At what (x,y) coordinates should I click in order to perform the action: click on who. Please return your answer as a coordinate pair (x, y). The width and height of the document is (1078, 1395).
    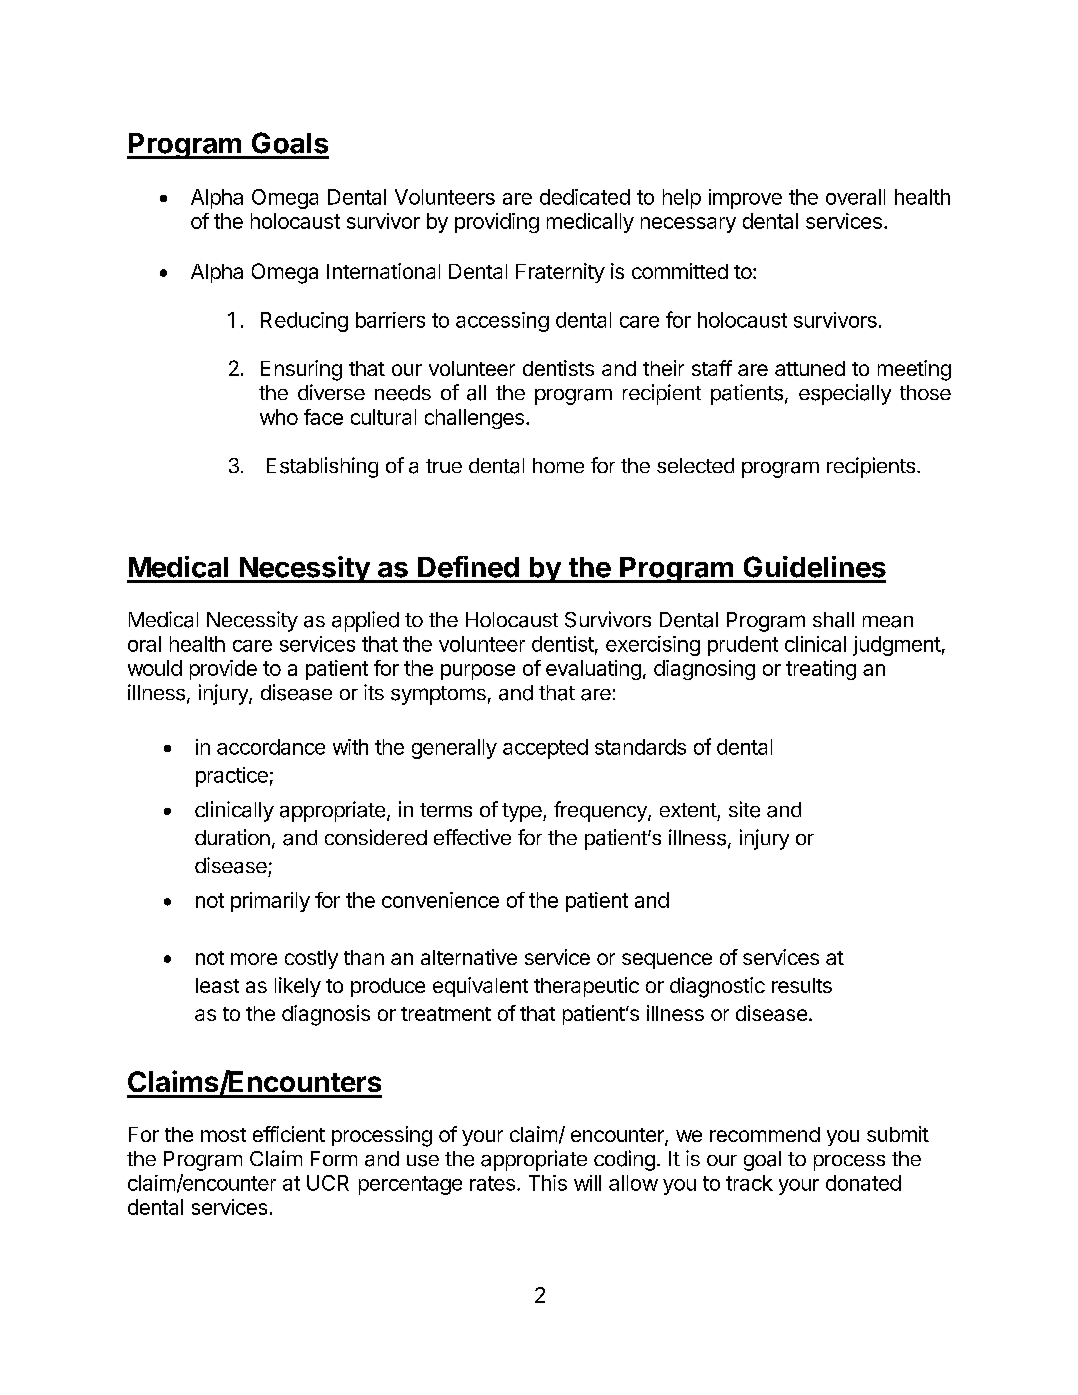
    Looking at the image, I should click on (279, 417).
